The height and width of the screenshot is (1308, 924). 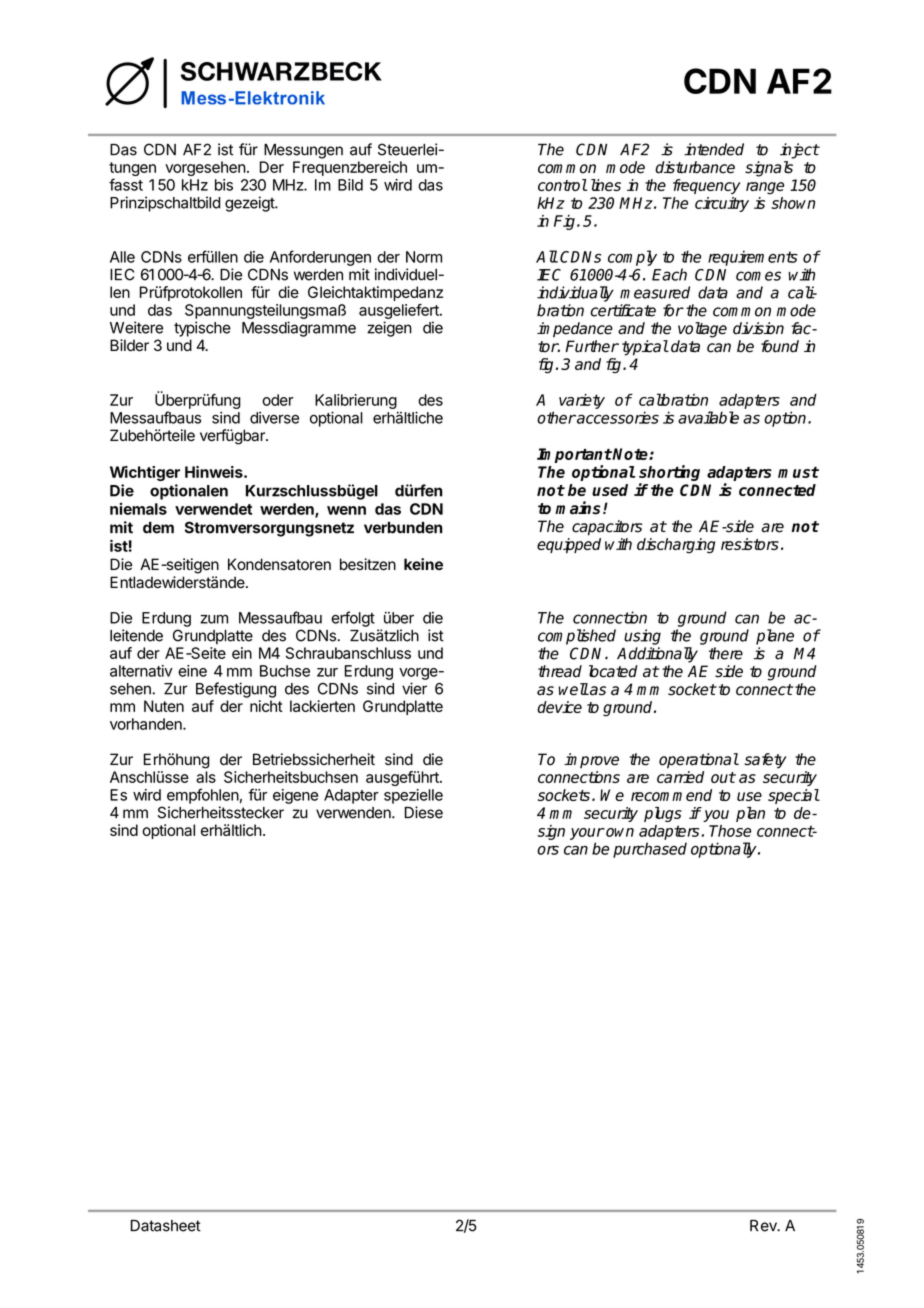 I want to click on diverse, so click(x=274, y=418).
